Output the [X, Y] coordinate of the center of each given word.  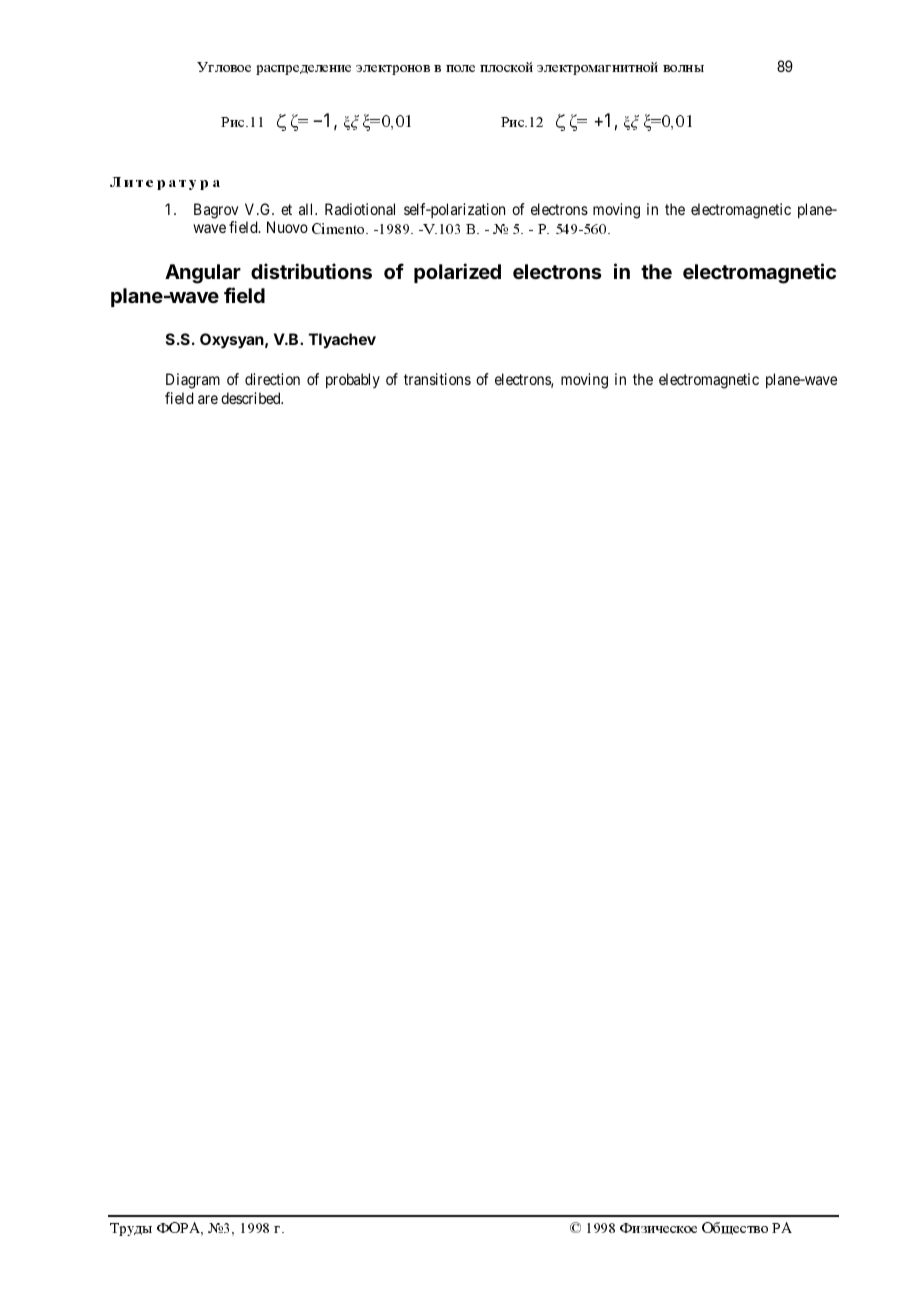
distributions [311, 271]
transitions [437, 379]
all [307, 209]
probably [353, 380]
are [208, 399]
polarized [457, 273]
